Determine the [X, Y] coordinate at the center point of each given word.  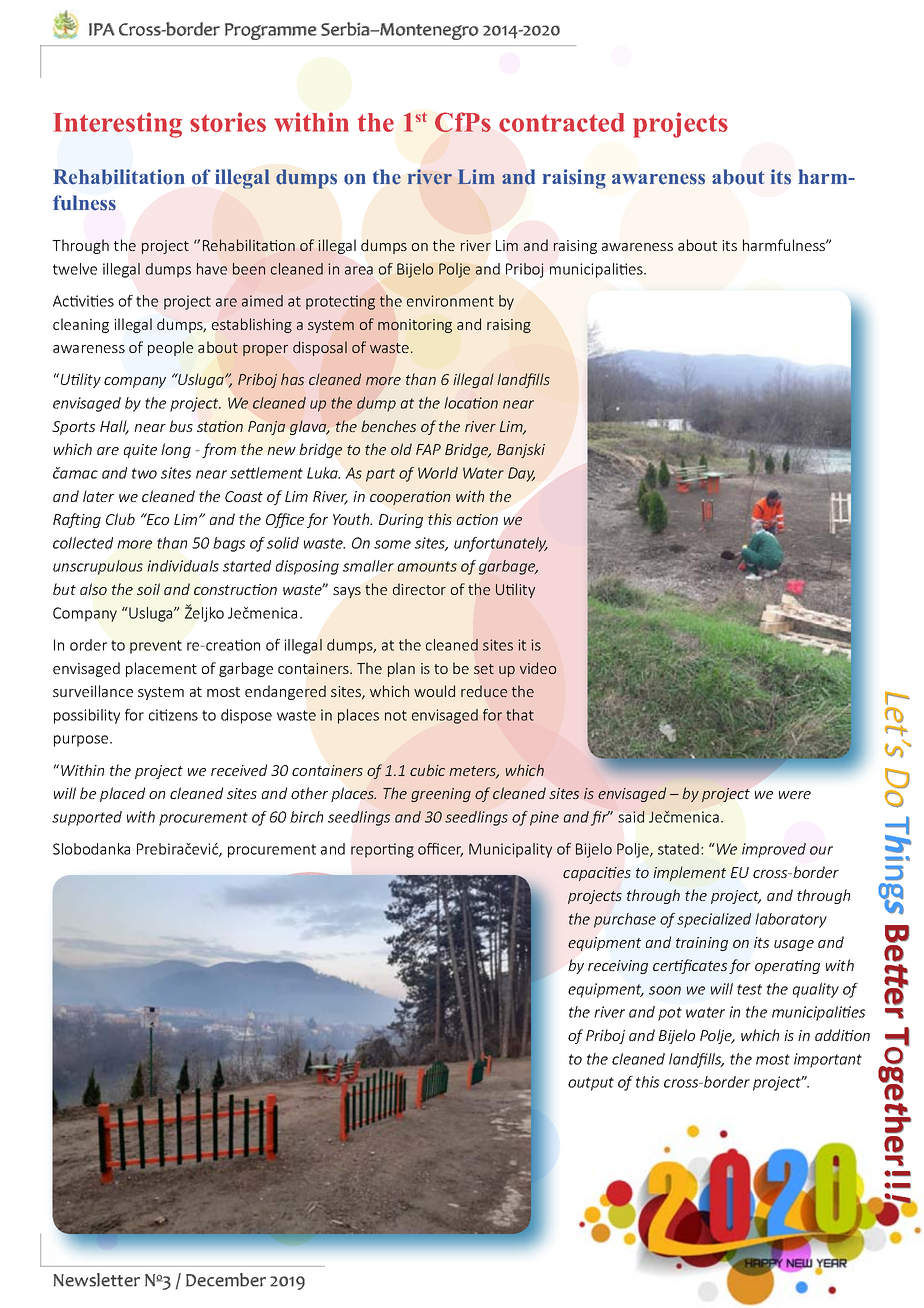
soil [148, 589]
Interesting [117, 125]
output [591, 1084]
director [419, 589]
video [538, 668]
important [828, 1060]
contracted [562, 122]
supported [87, 818]
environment [450, 301]
